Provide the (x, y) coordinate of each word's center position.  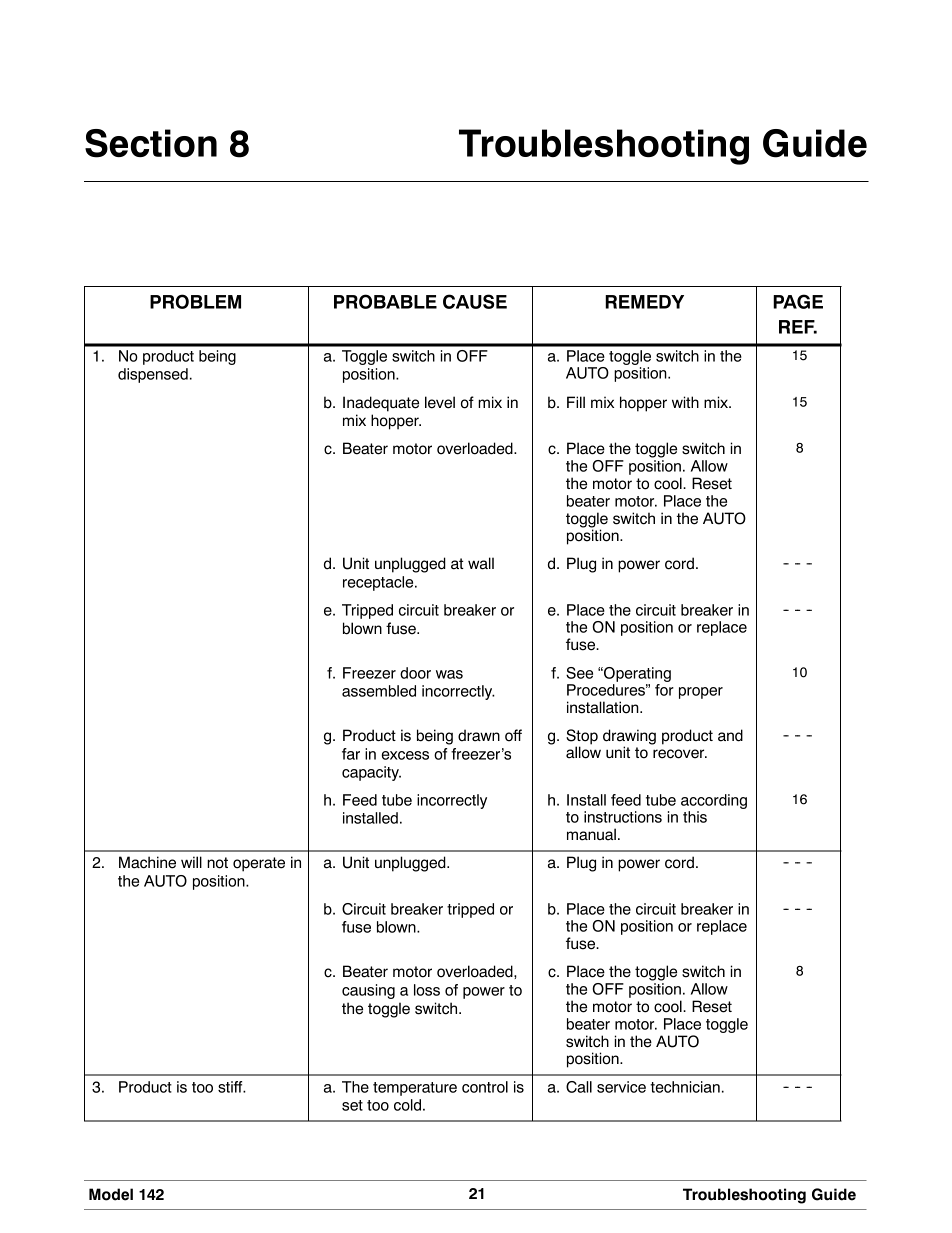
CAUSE (475, 301)
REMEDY (644, 302)
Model (111, 1194)
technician (685, 1087)
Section (151, 143)
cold (407, 1105)
